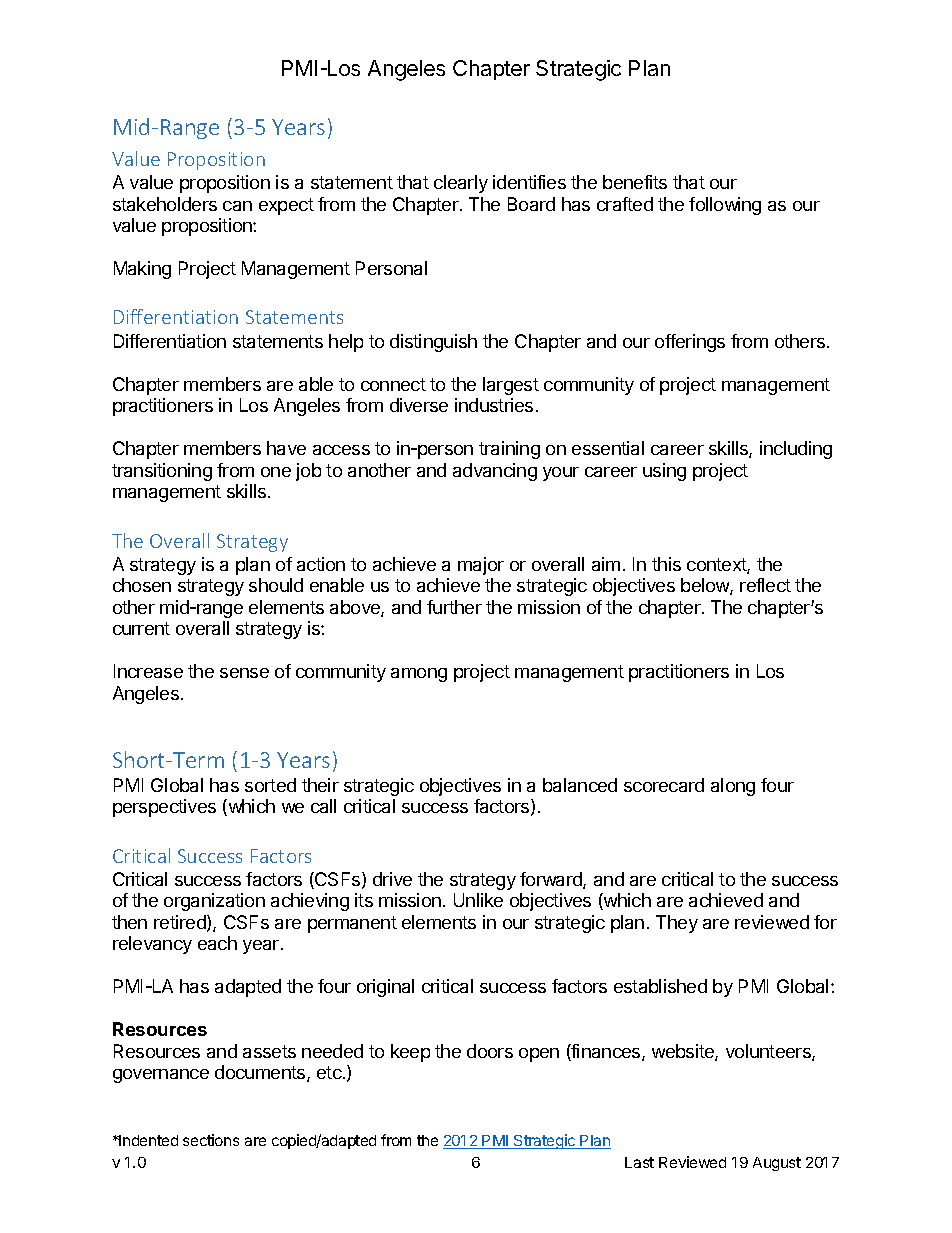 The image size is (952, 1233). I want to click on sections, so click(211, 1140).
